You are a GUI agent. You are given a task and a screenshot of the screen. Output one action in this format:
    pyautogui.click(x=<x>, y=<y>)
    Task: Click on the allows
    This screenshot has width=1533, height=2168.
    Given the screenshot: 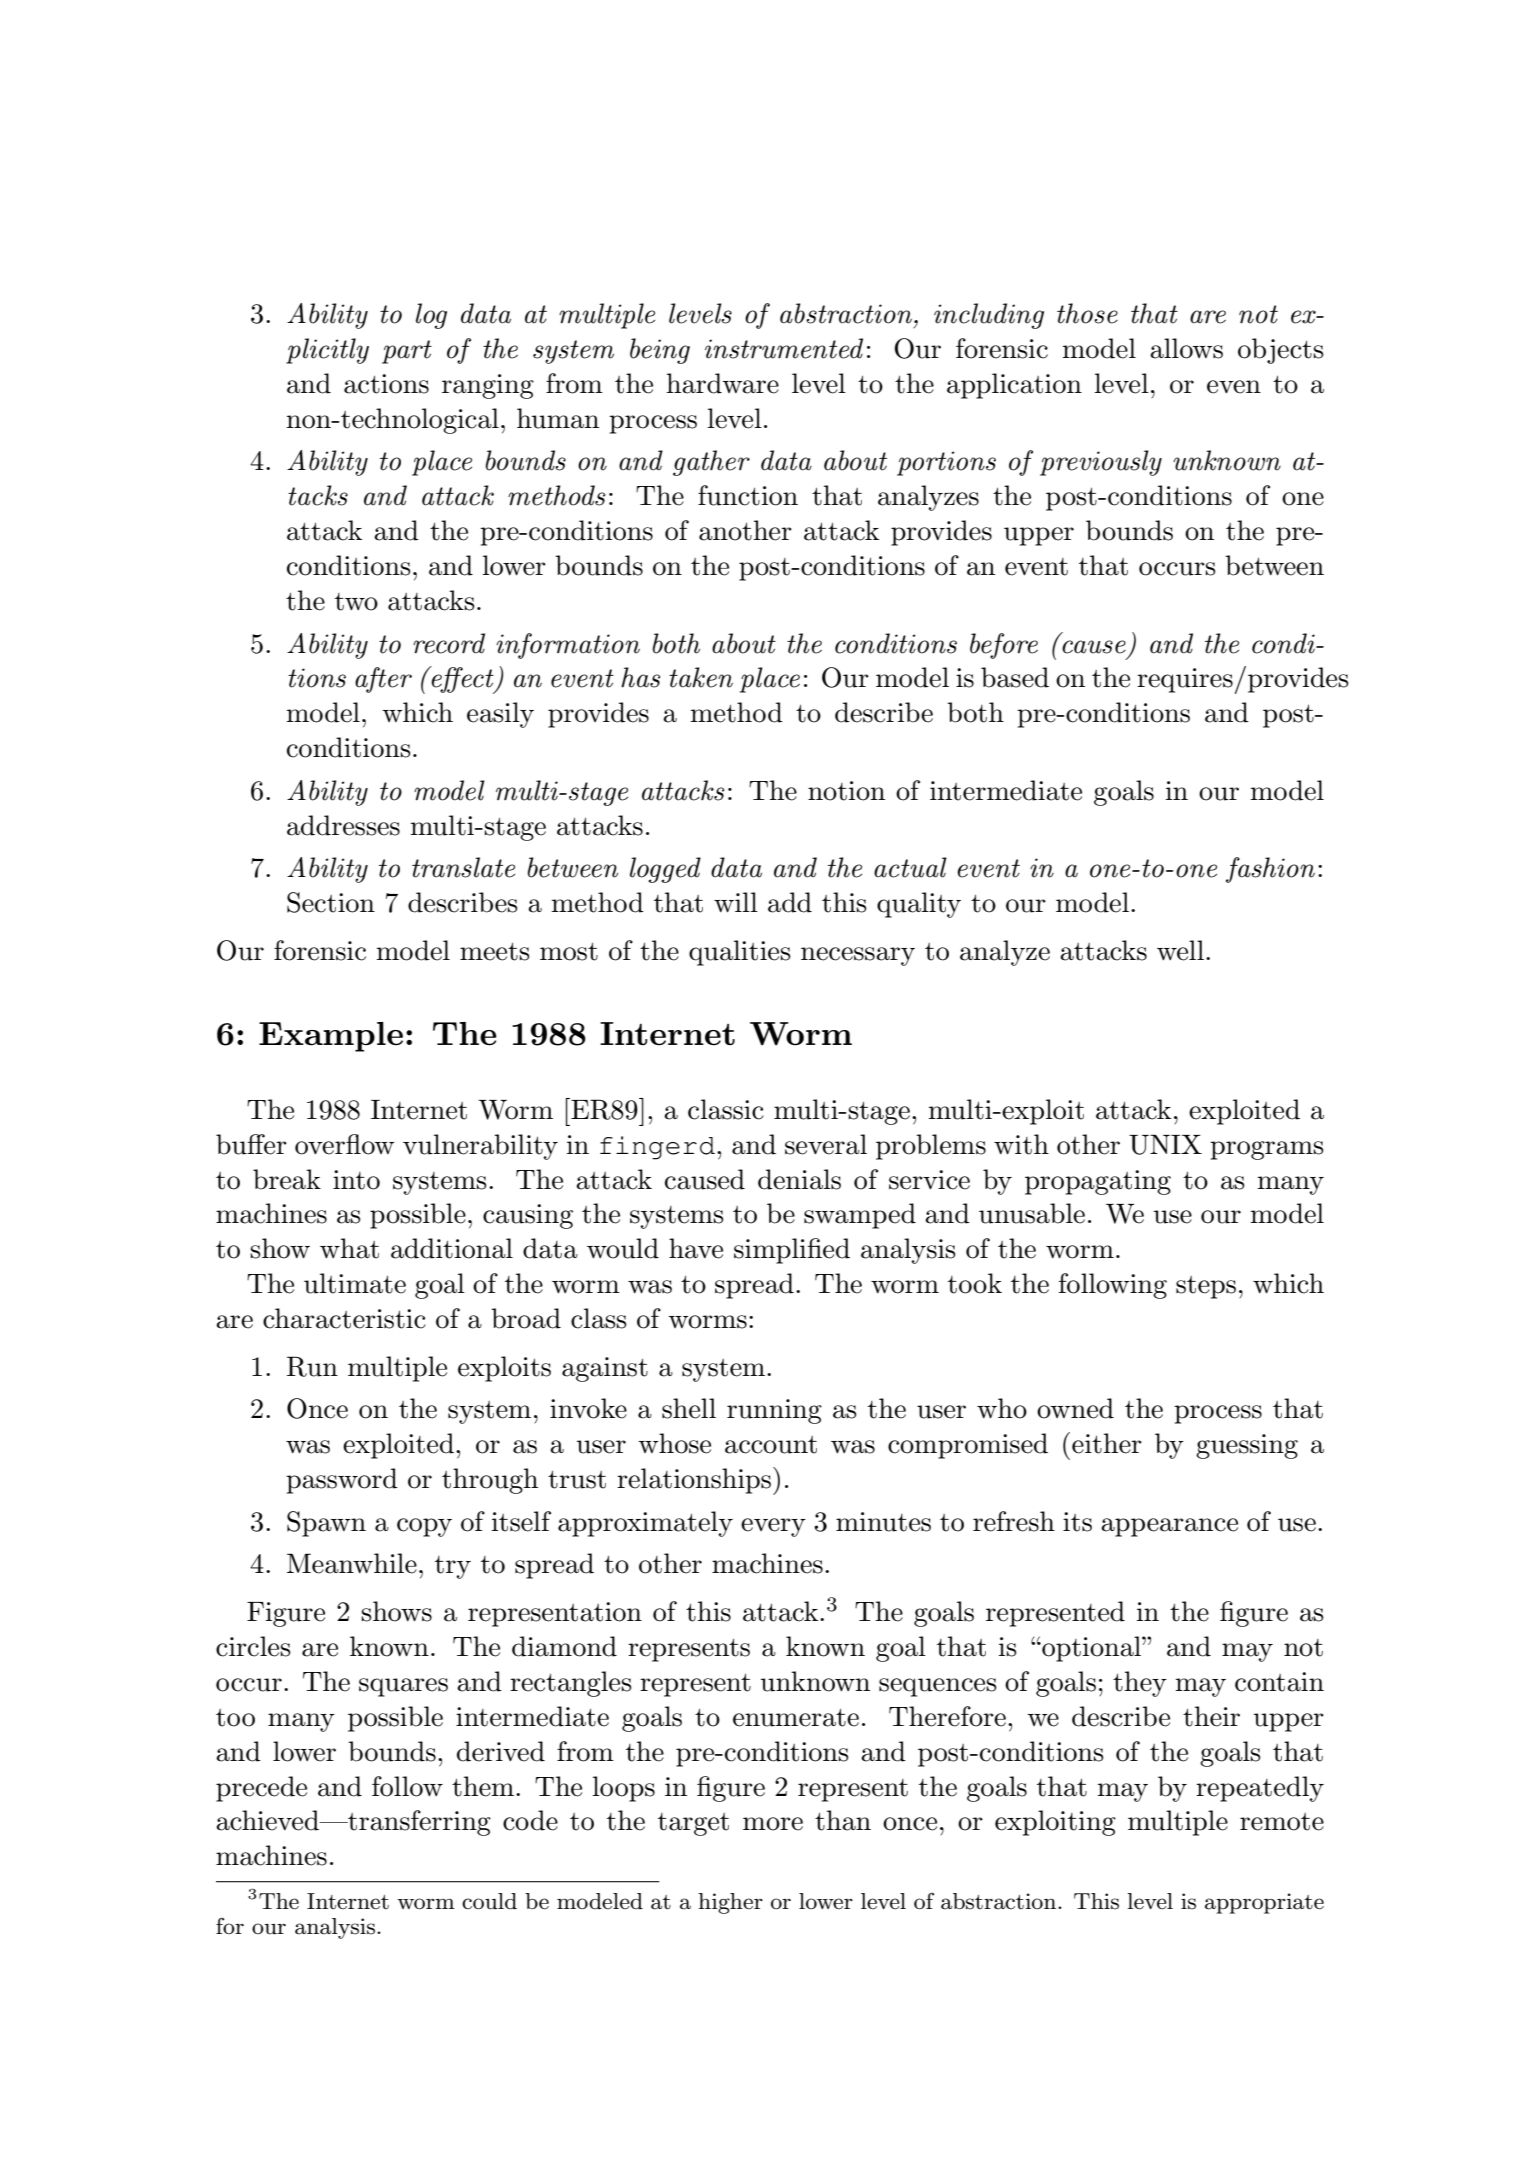 What is the action you would take?
    pyautogui.click(x=1186, y=348)
